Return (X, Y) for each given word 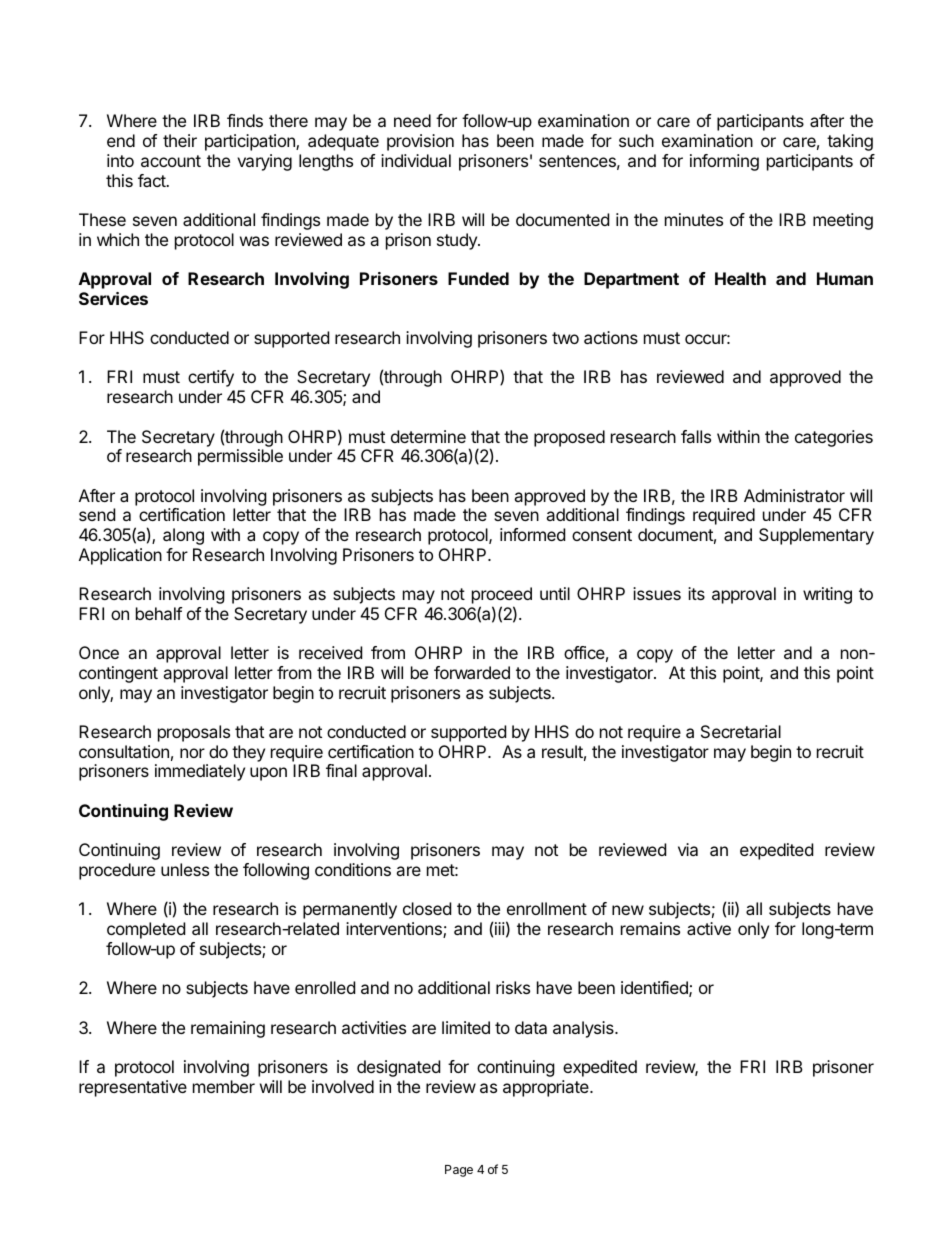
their (180, 140)
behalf (159, 613)
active (709, 928)
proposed (569, 438)
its (696, 593)
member (224, 1086)
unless (185, 869)
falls (696, 436)
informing (724, 162)
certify (211, 378)
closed (427, 908)
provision (420, 142)
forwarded (472, 672)
